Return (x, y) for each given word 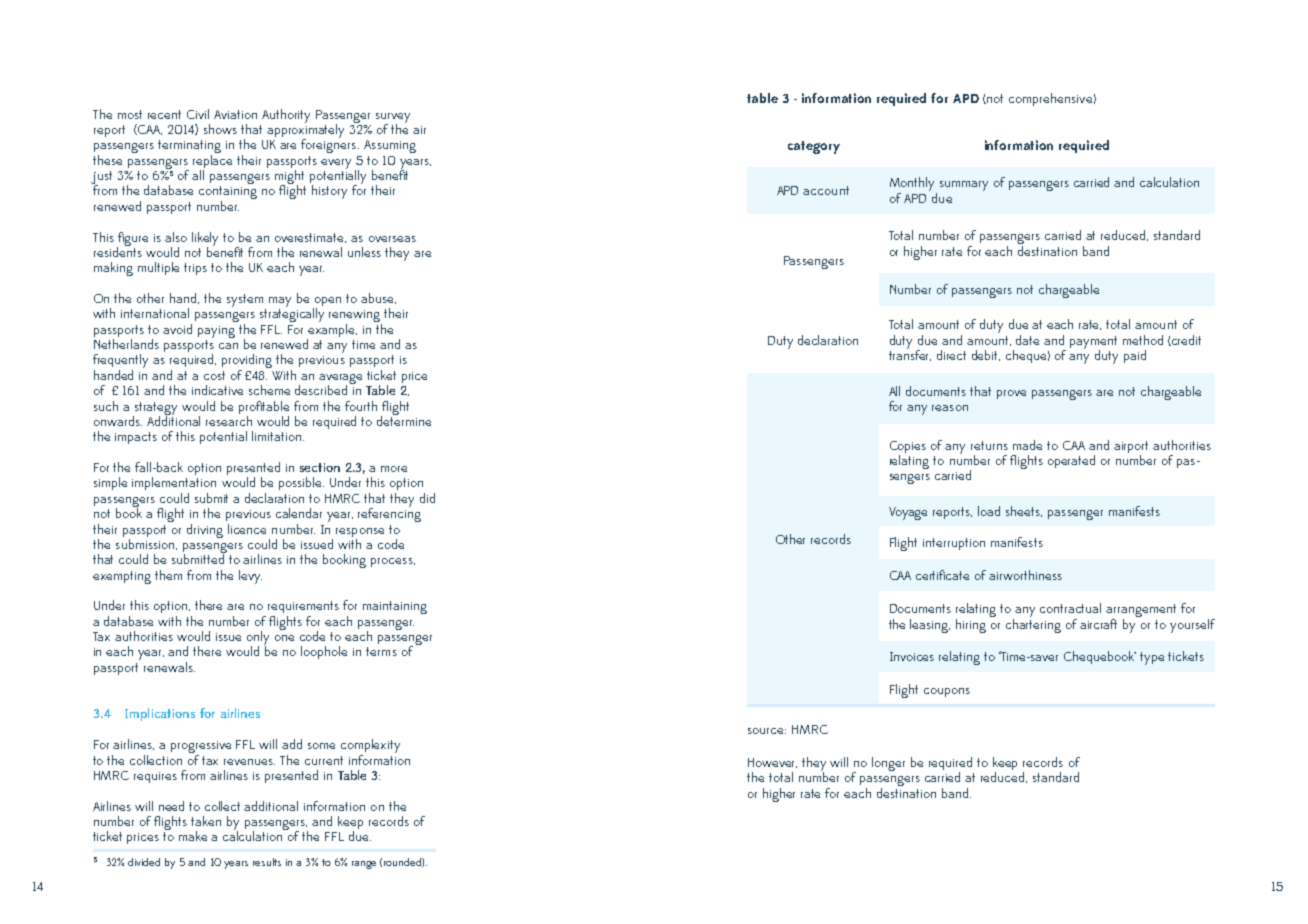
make (193, 836)
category (814, 147)
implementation (174, 483)
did (427, 498)
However (772, 763)
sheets (1024, 511)
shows (220, 129)
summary (964, 186)
